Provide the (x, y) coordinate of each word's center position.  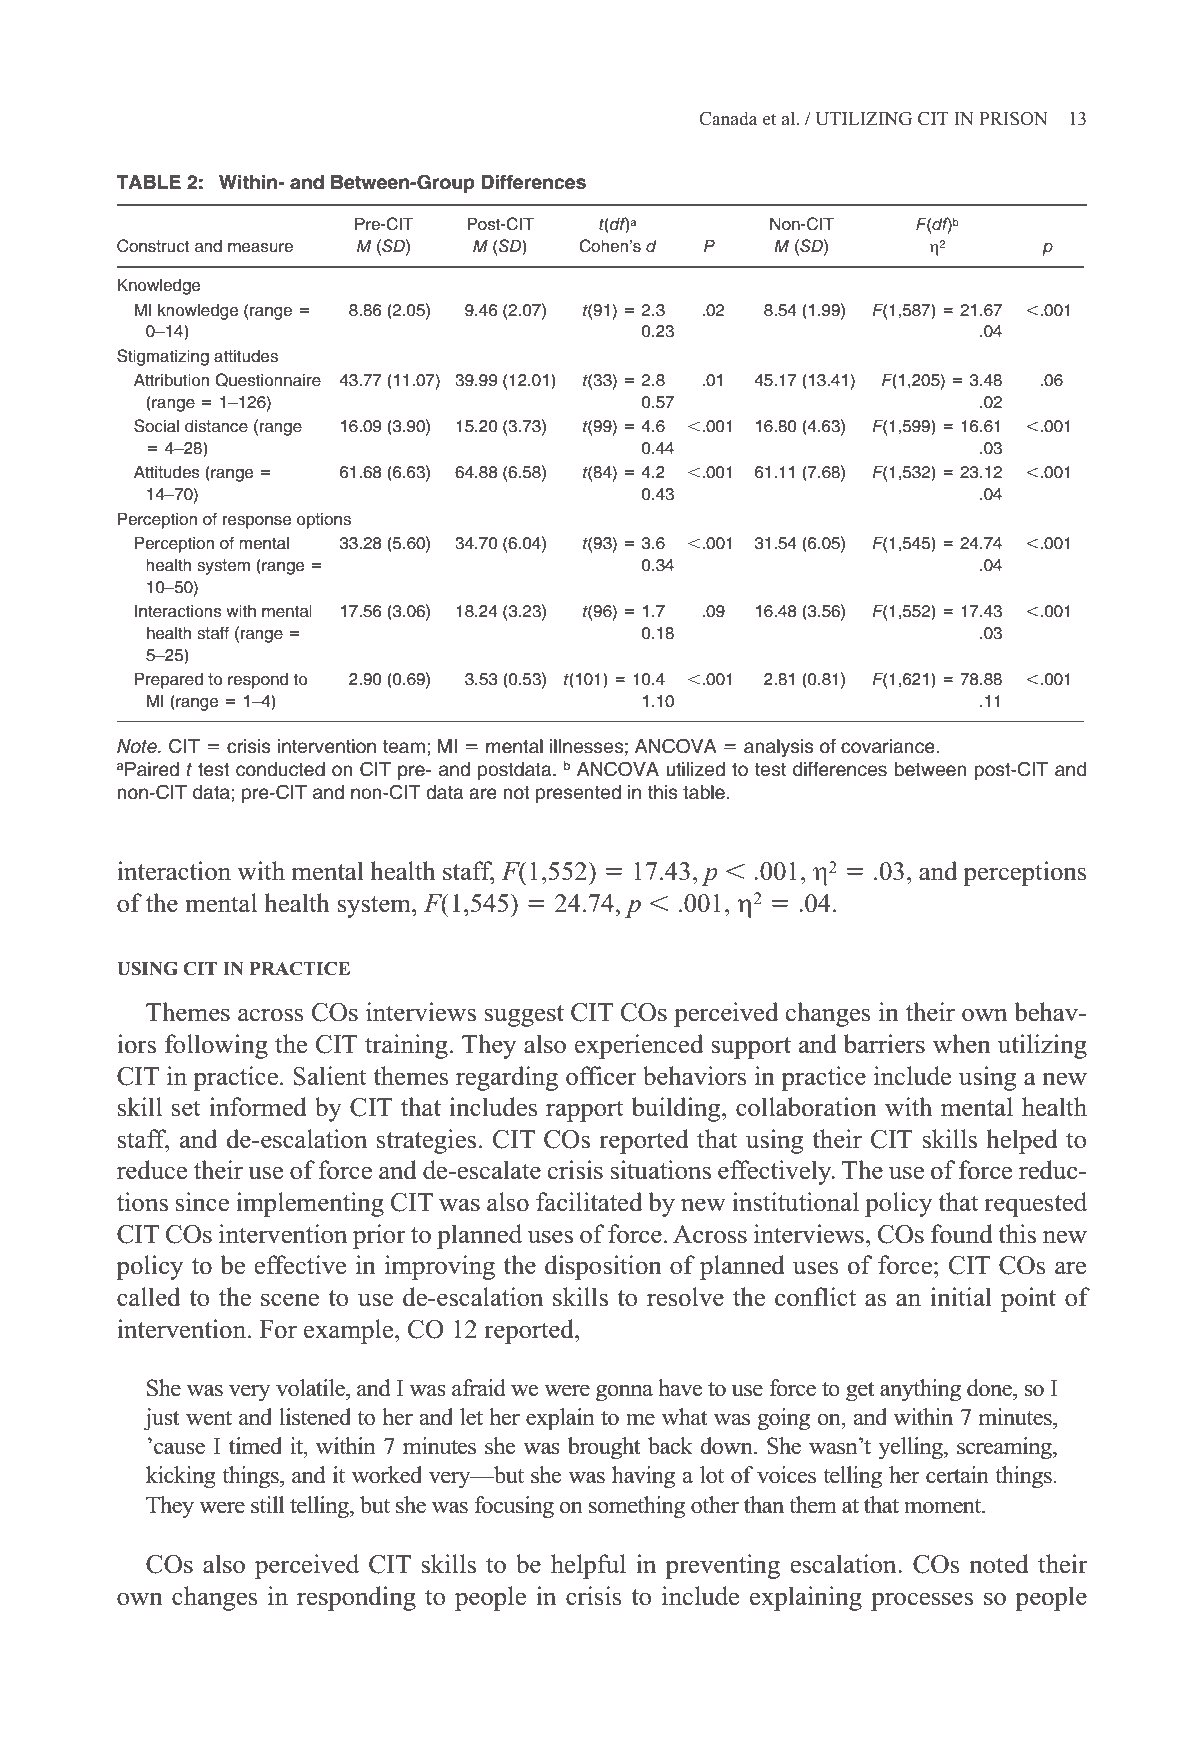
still (267, 1505)
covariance (889, 746)
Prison (1013, 119)
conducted (280, 769)
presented (578, 794)
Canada (728, 118)
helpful (588, 1566)
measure (260, 248)
